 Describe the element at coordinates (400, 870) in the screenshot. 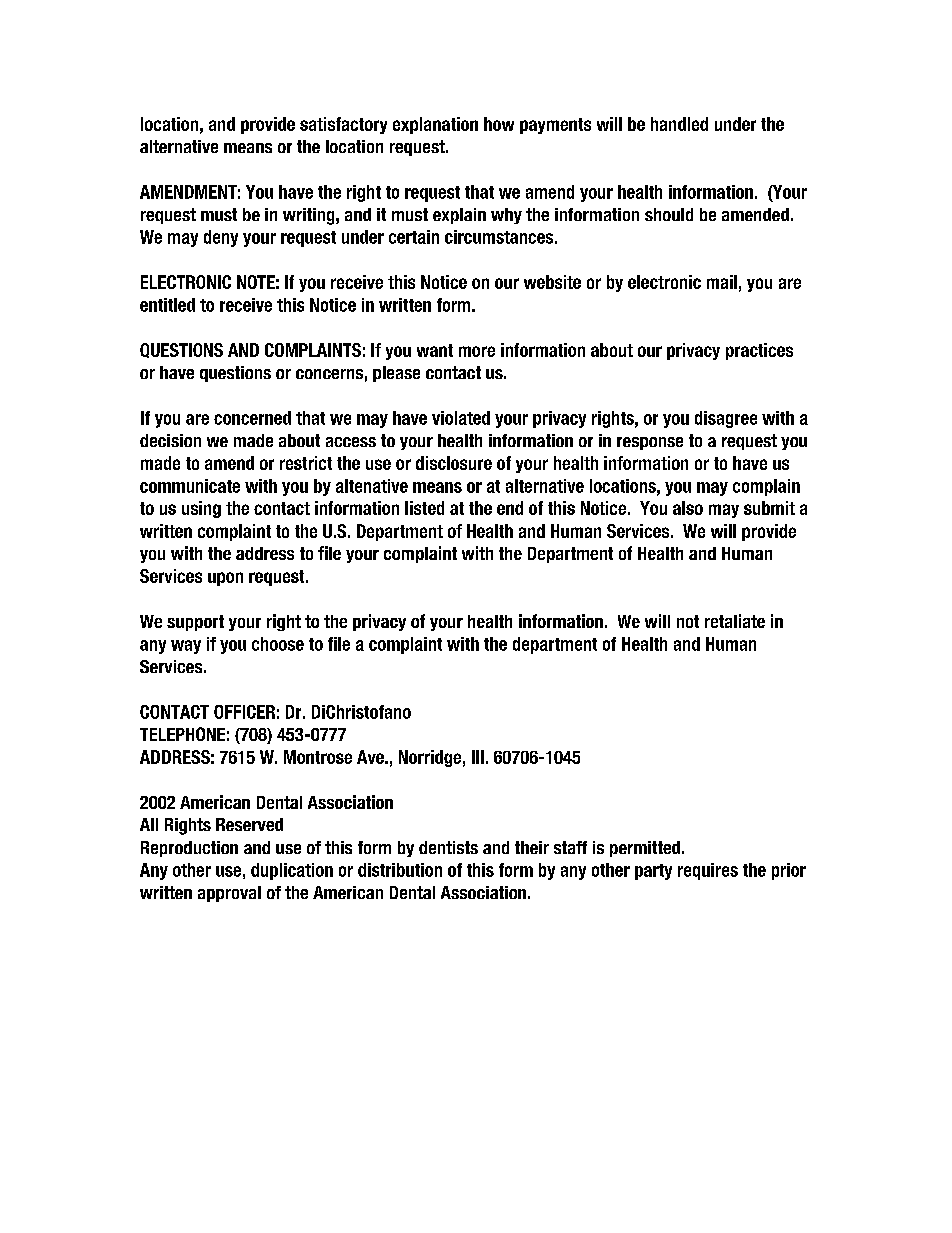

I see `distribution` at that location.
